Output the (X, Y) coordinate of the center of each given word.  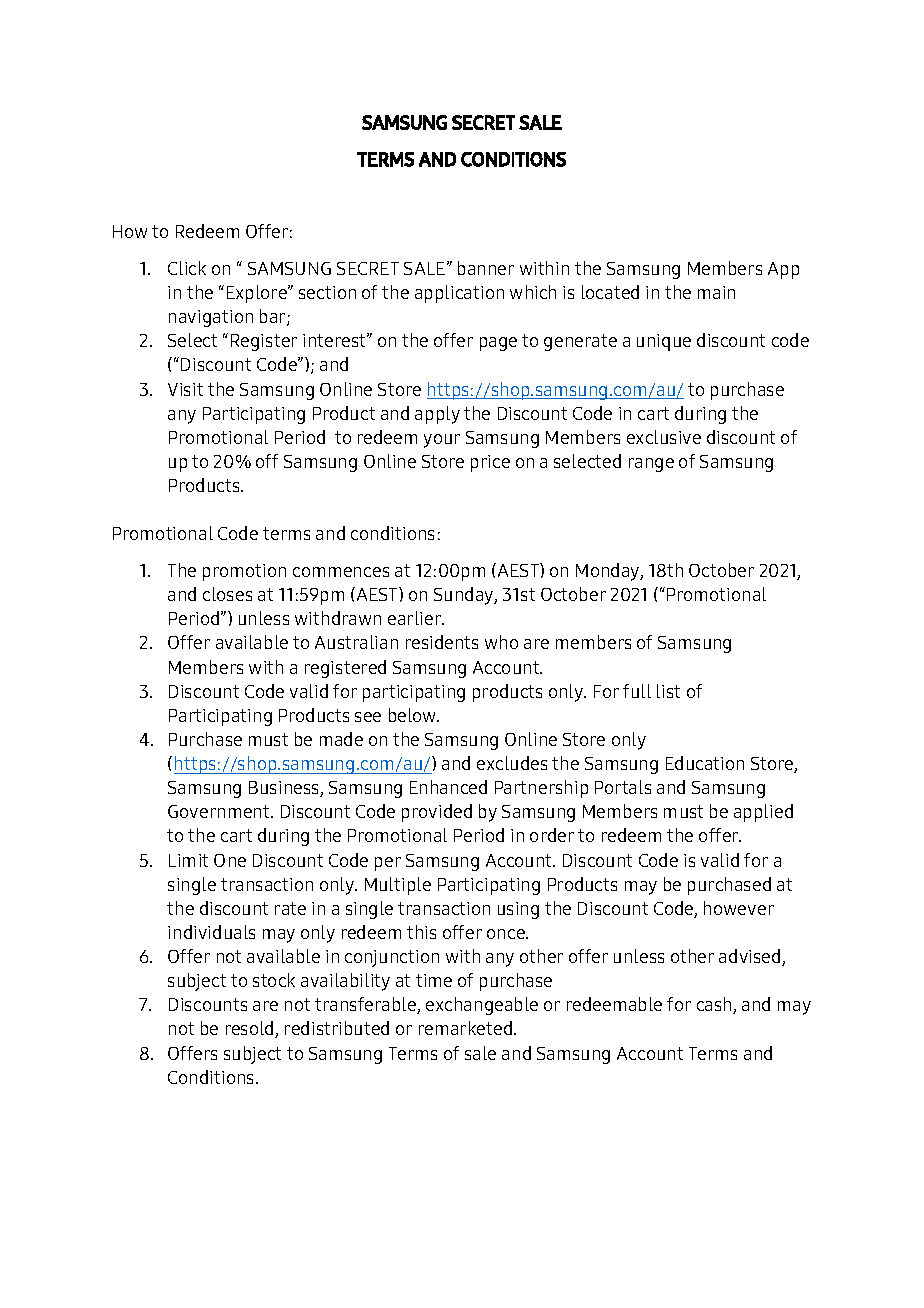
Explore (258, 294)
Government (220, 811)
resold (251, 1029)
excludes (512, 763)
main (716, 292)
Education (705, 763)
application (459, 294)
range (651, 465)
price (490, 463)
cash (715, 1005)
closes (227, 594)
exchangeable (482, 1006)
